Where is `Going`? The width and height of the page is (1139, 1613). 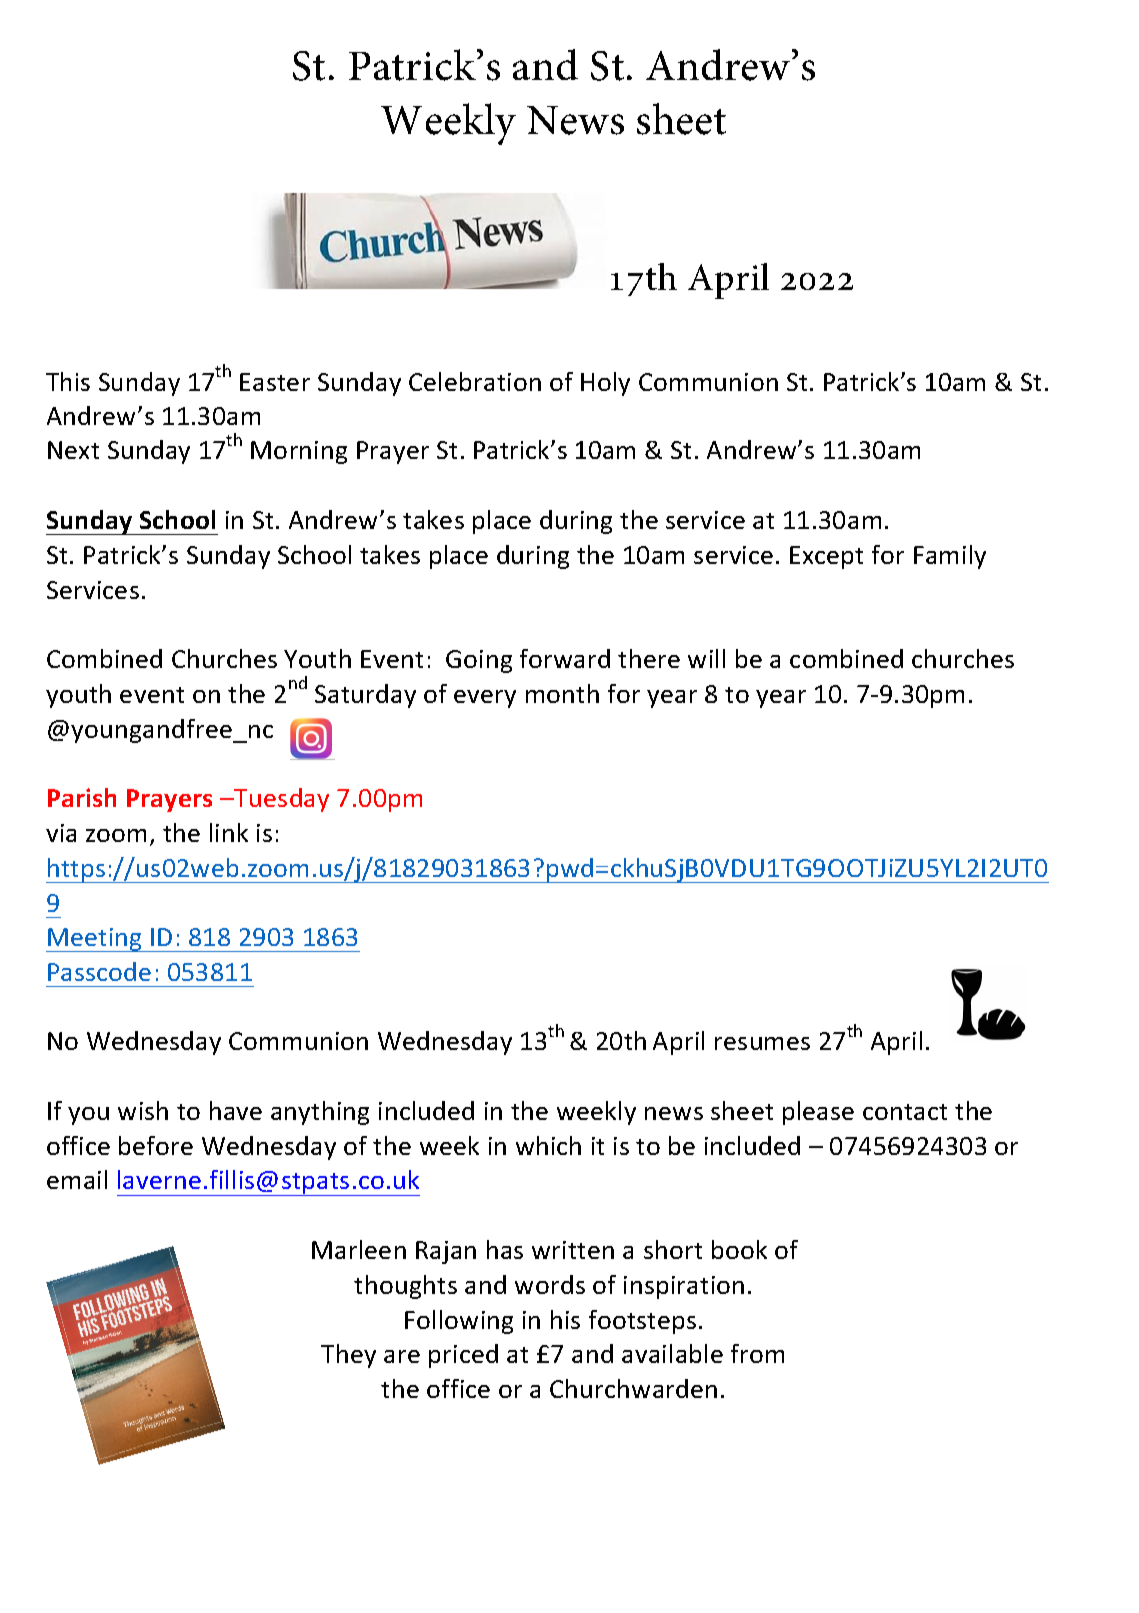
Going is located at coordinates (479, 661).
